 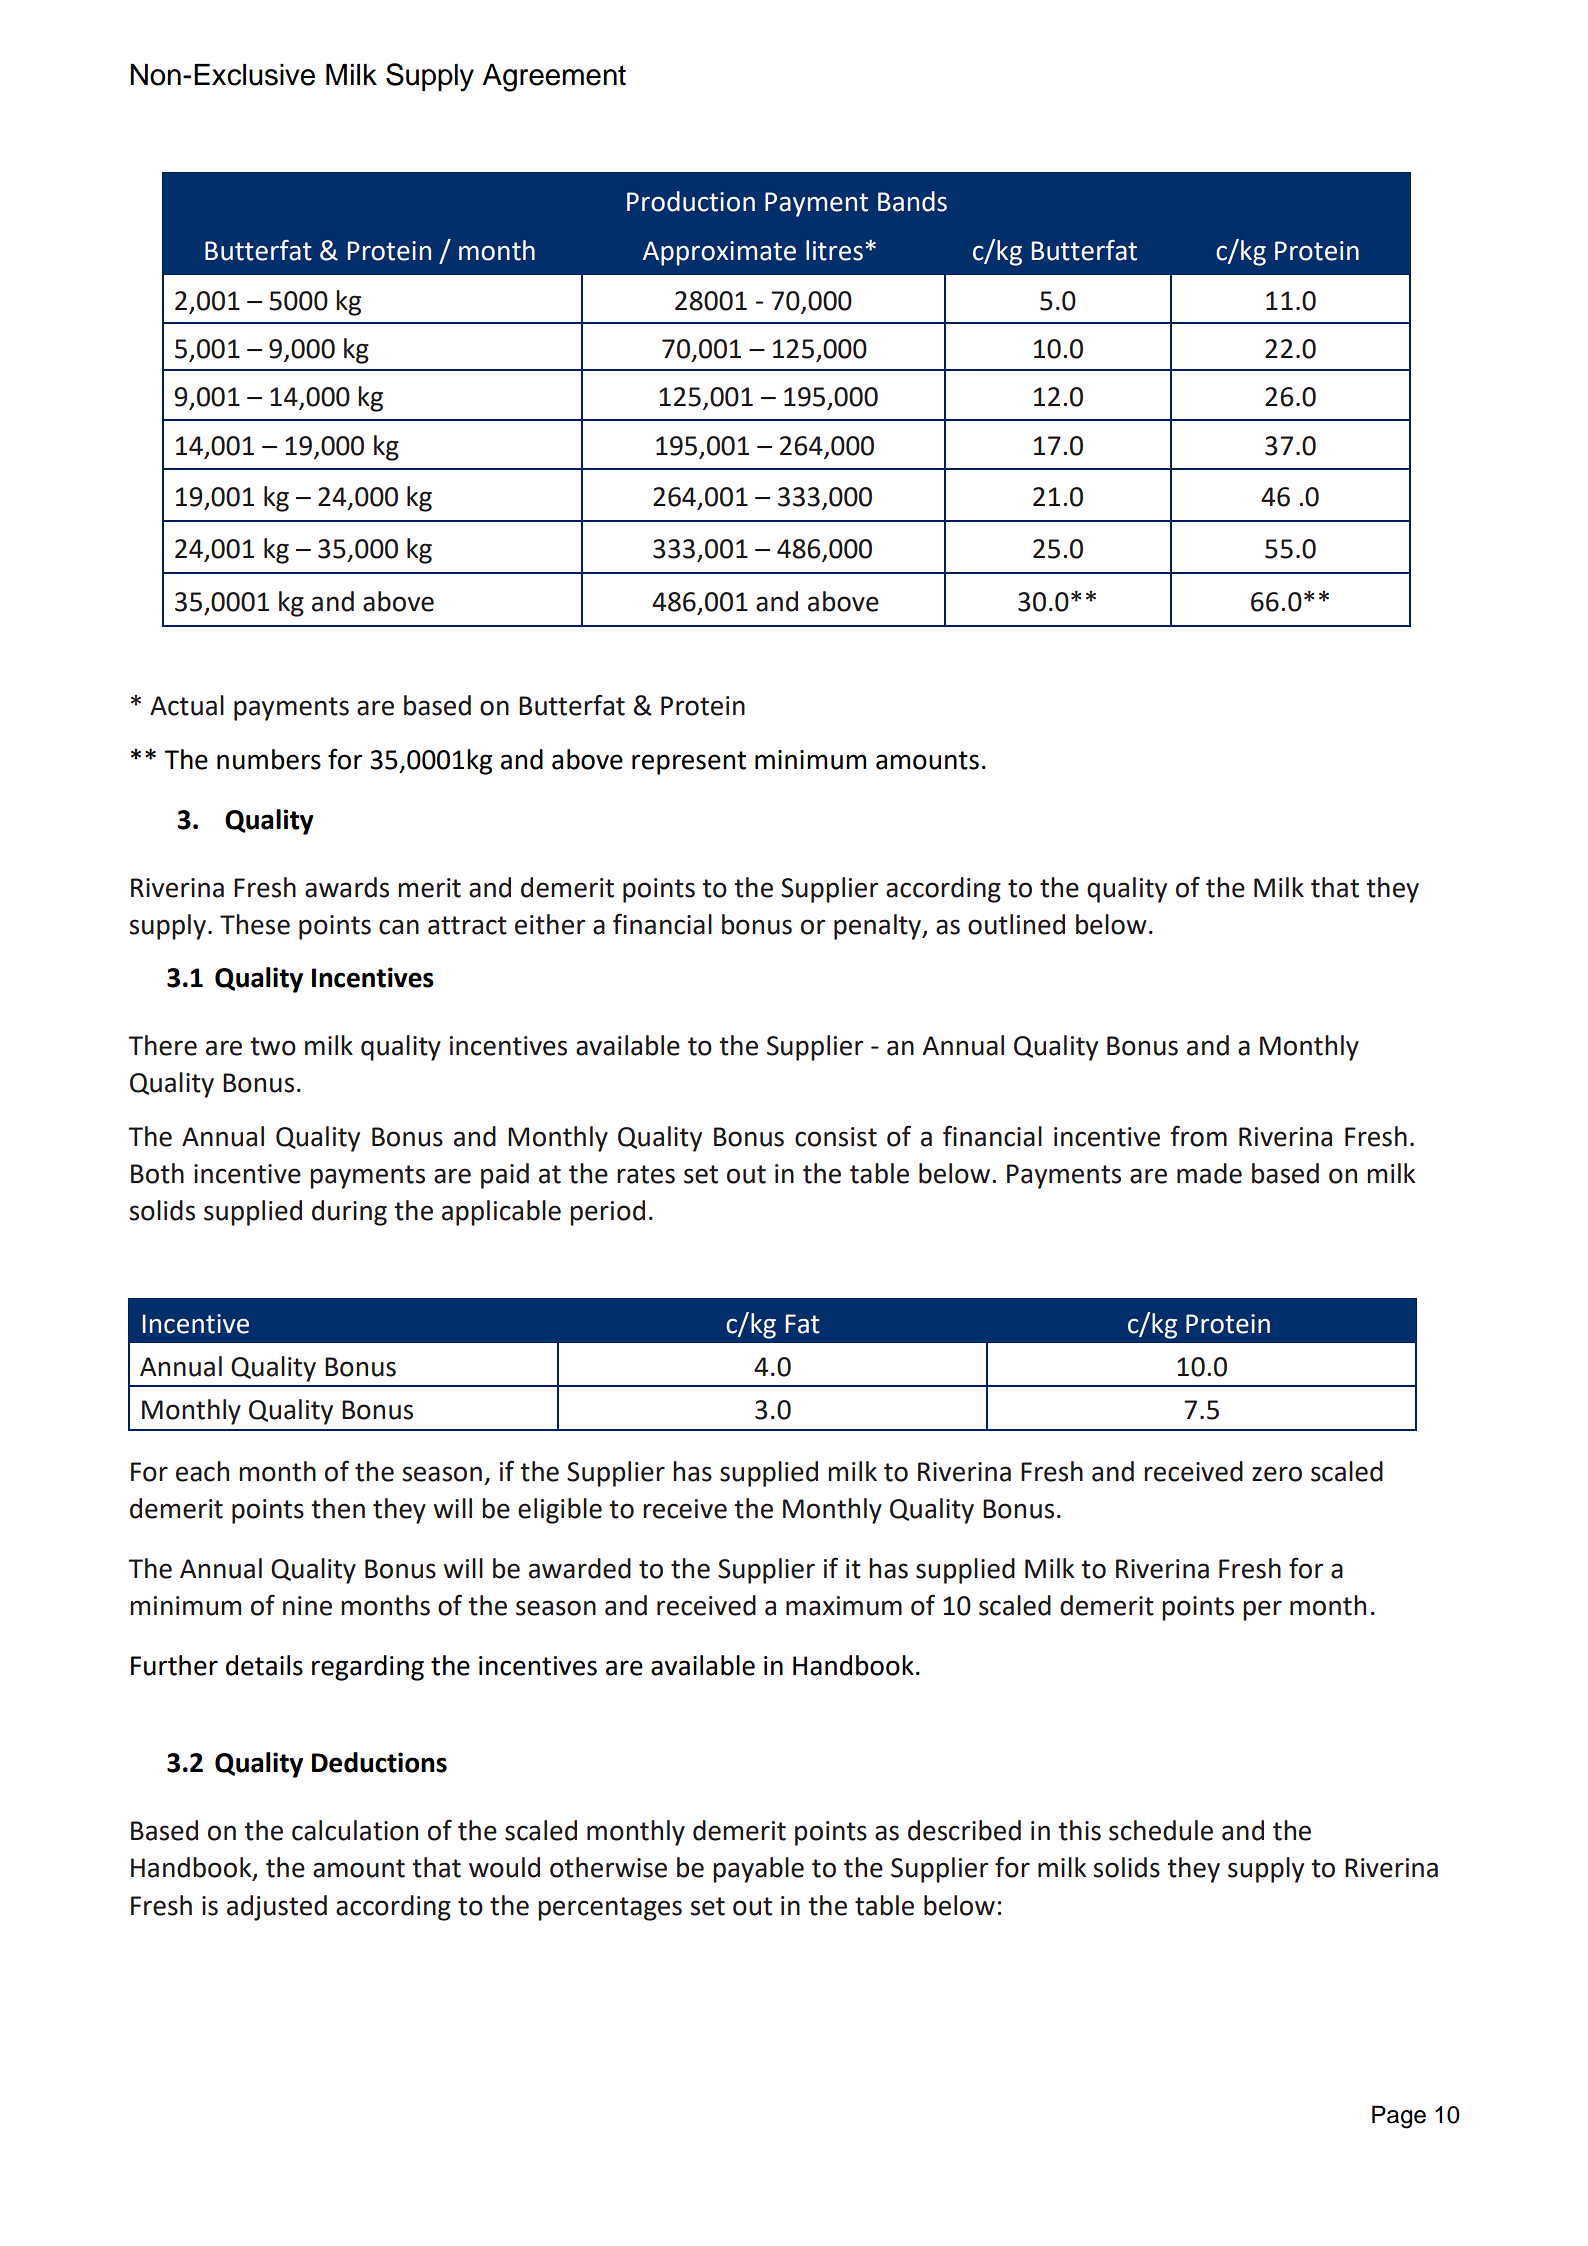 I want to click on Bands, so click(x=912, y=201).
